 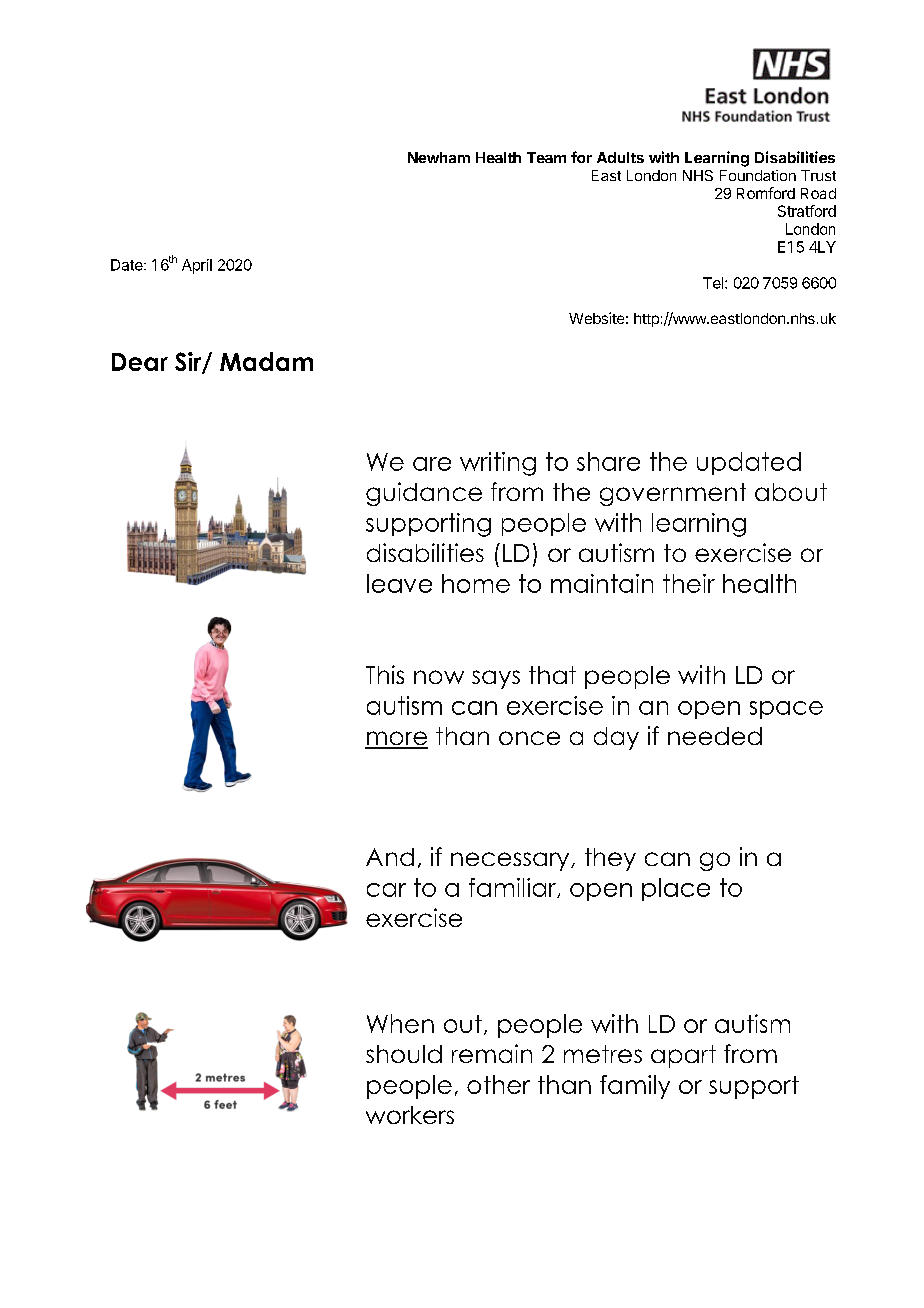 I want to click on should, so click(x=404, y=1054).
